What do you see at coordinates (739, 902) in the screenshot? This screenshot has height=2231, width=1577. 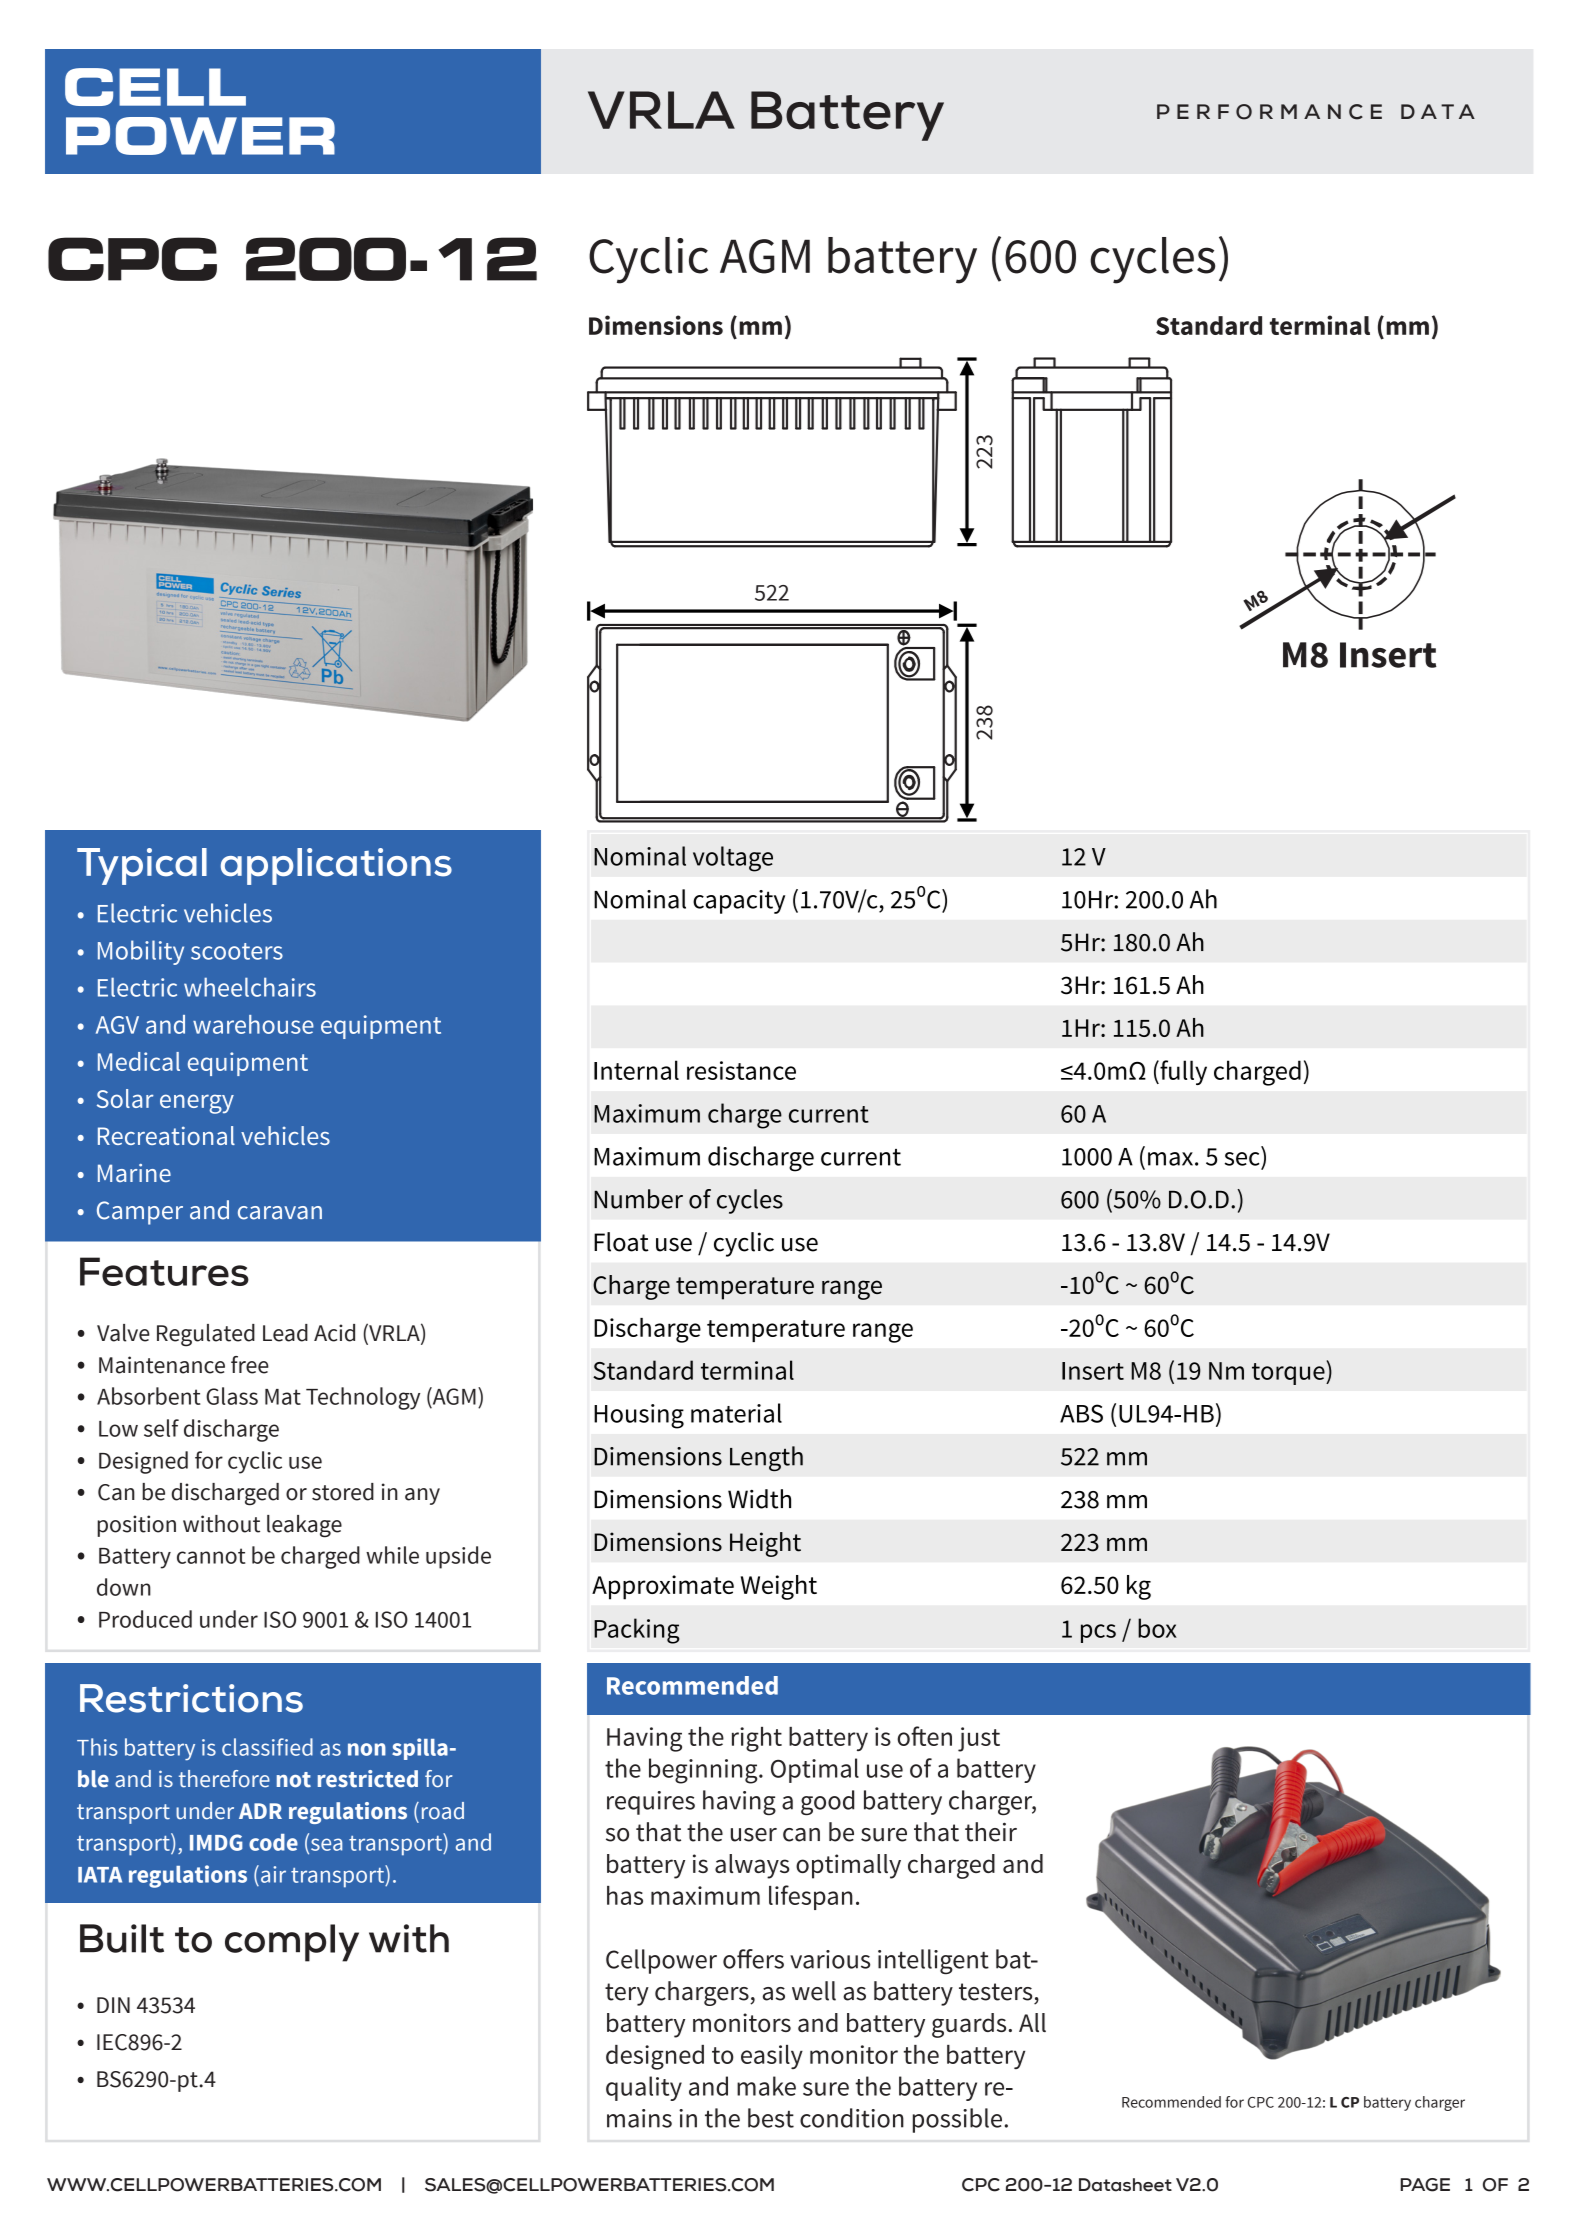 I see `capacity` at bounding box center [739, 902].
